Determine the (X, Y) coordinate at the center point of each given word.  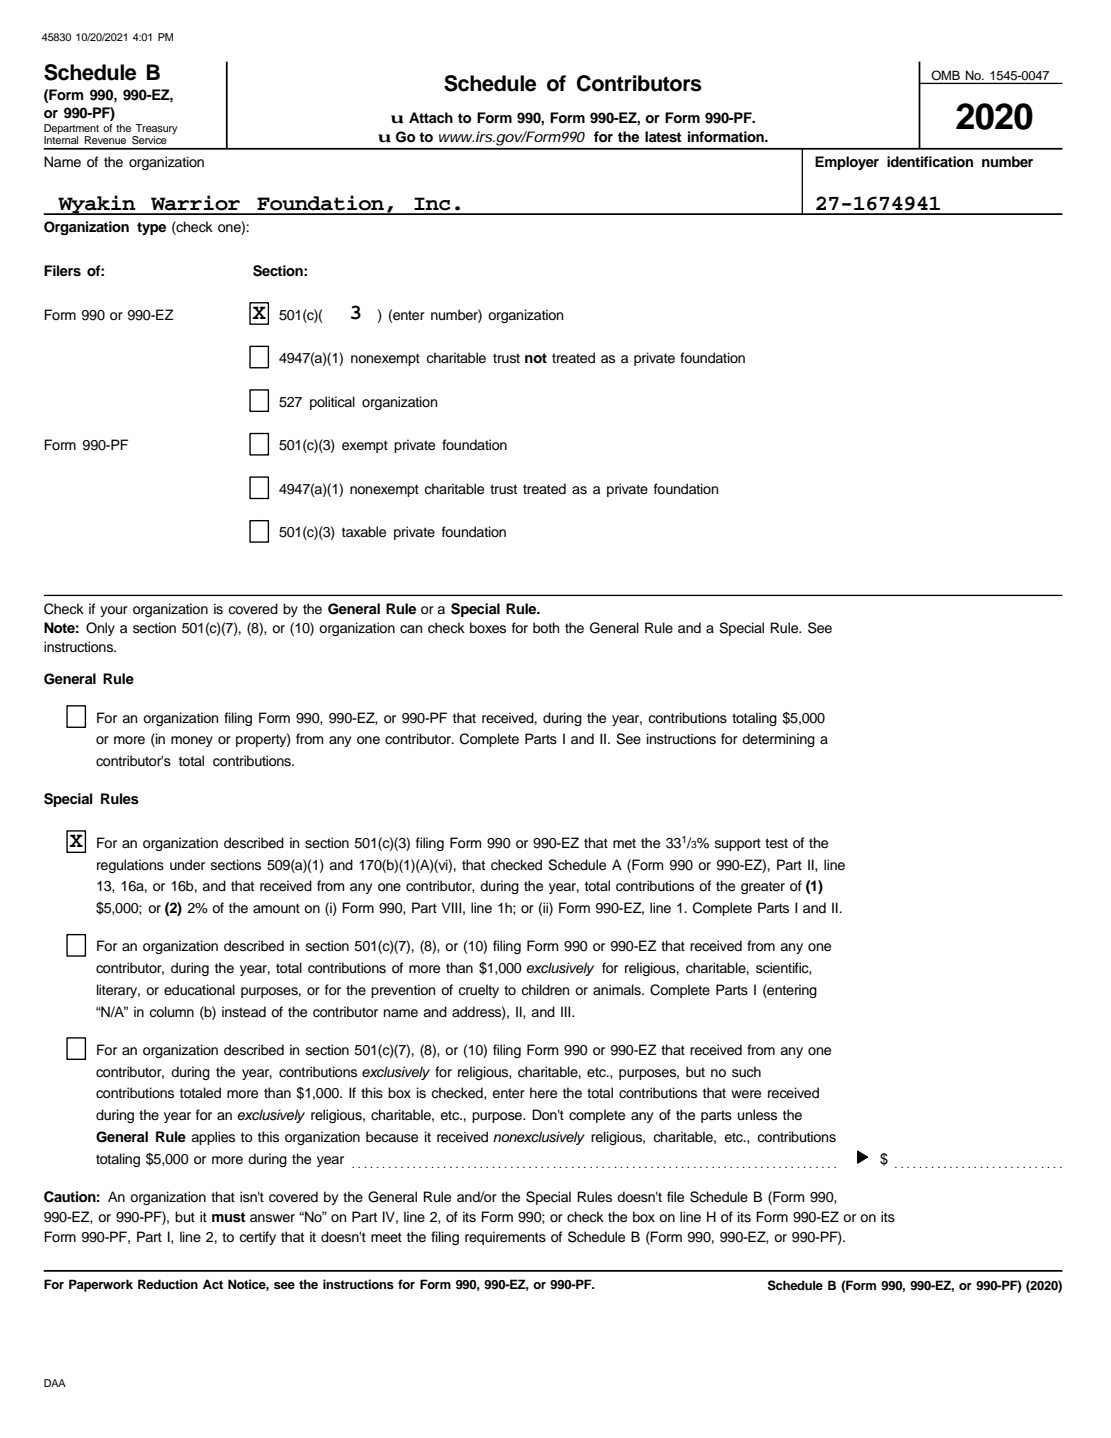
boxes (488, 628)
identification (930, 162)
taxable (364, 532)
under (187, 865)
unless (757, 1115)
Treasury (155, 130)
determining (778, 740)
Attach (431, 117)
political (332, 403)
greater (763, 887)
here (543, 1093)
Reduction (168, 1284)
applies (213, 1138)
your (114, 611)
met (624, 843)
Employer (847, 163)
